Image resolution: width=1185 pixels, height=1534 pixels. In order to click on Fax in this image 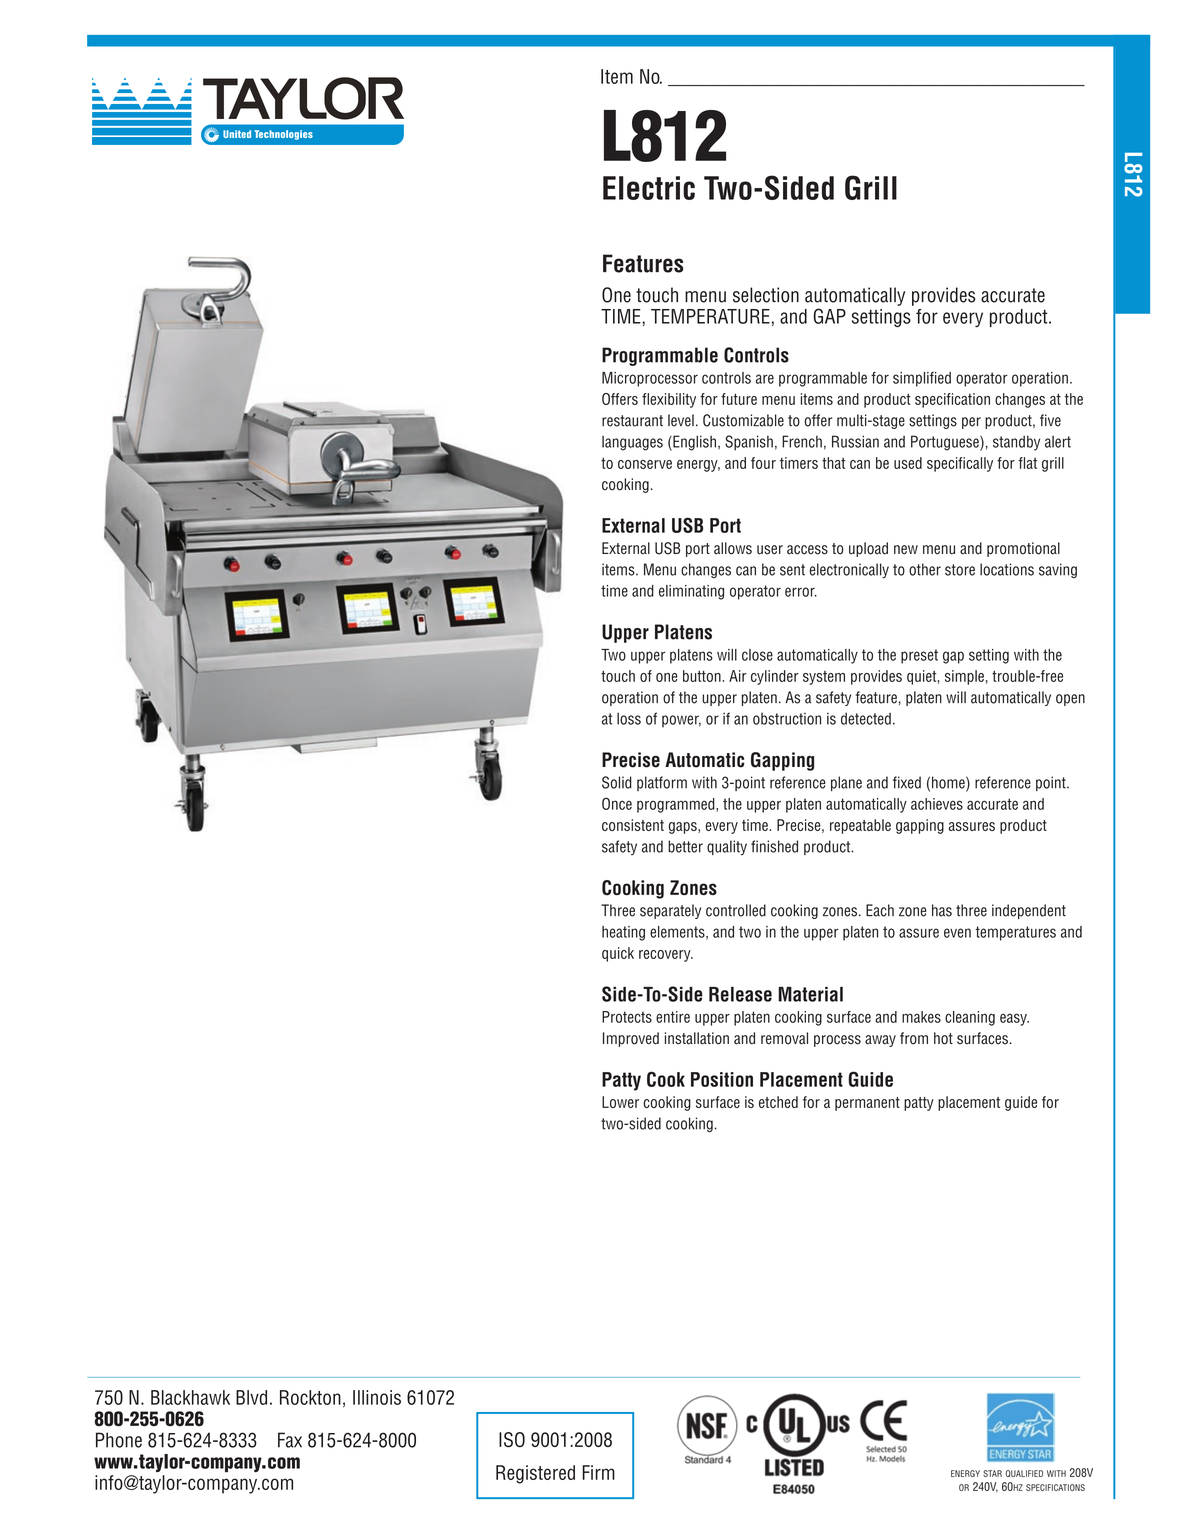, I will do `click(290, 1440)`.
